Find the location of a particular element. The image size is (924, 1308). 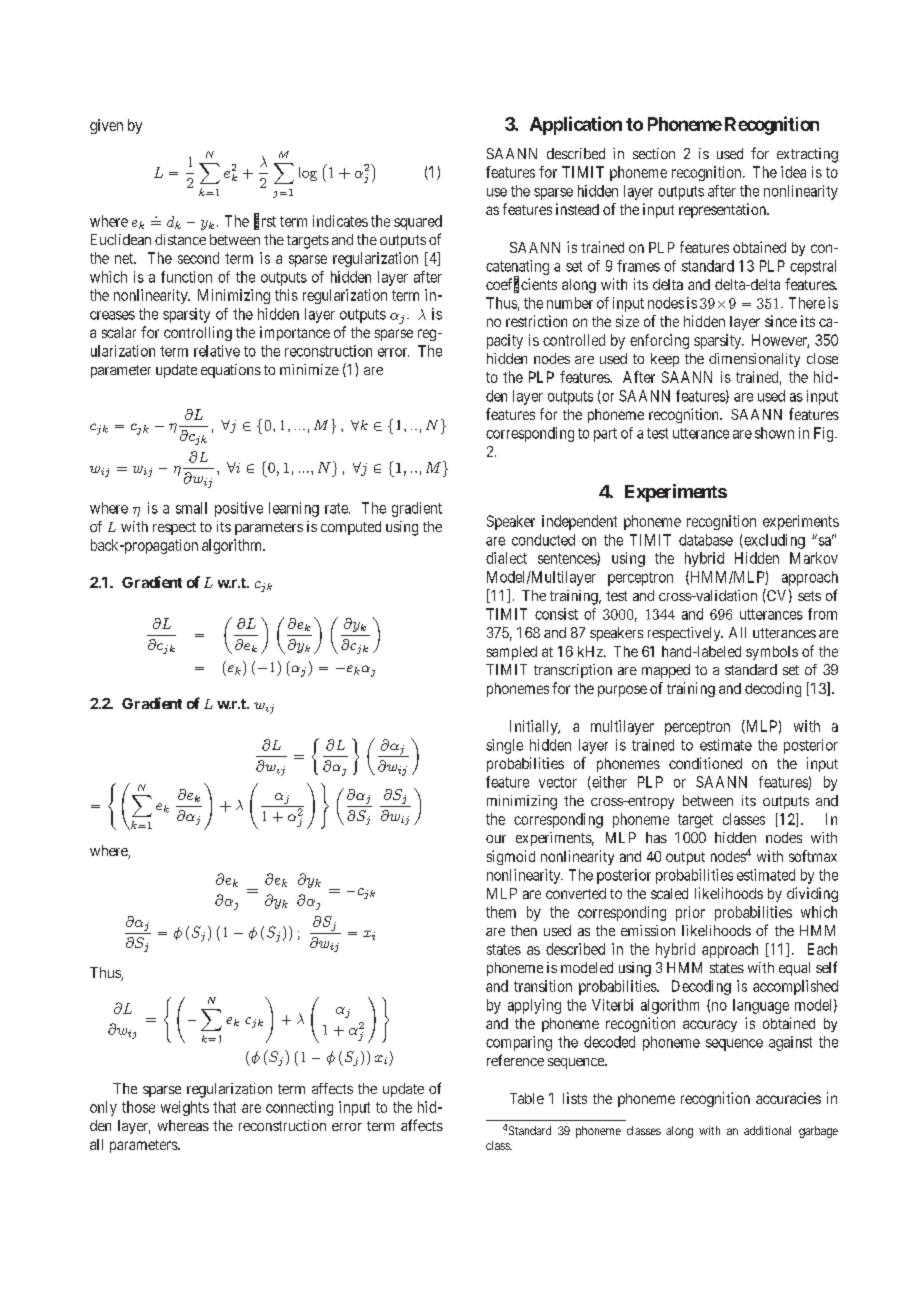

extracting is located at coordinates (807, 155).
